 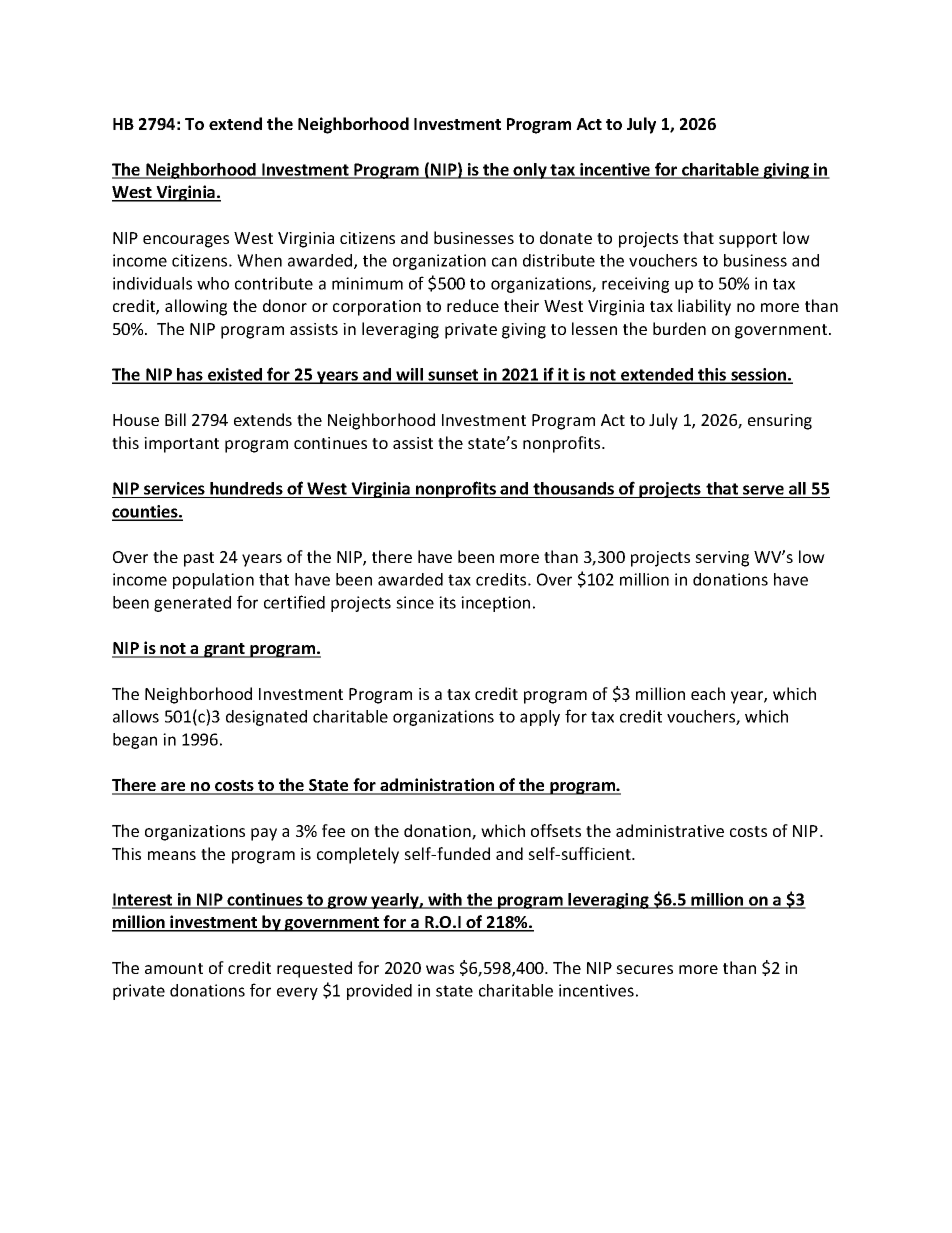 What do you see at coordinates (644, 969) in the screenshot?
I see `secures` at bounding box center [644, 969].
